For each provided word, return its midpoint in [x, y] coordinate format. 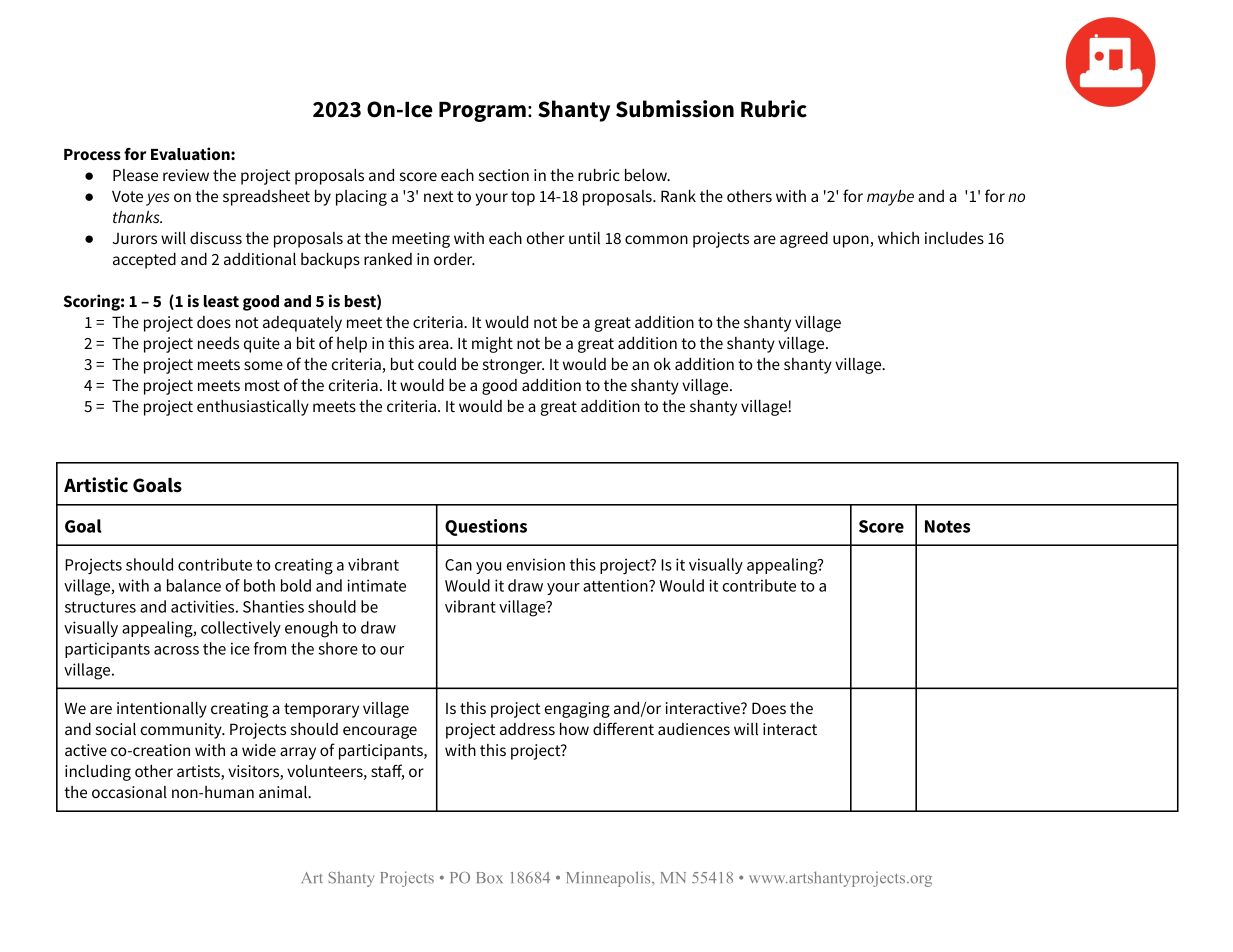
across [176, 650]
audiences [694, 729]
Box [490, 878]
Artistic [96, 485]
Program [482, 111]
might [492, 345]
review [186, 175]
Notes [948, 526]
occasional [129, 792]
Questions [486, 527]
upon [852, 241]
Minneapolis [609, 879]
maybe [890, 198]
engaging [577, 710]
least [221, 301]
